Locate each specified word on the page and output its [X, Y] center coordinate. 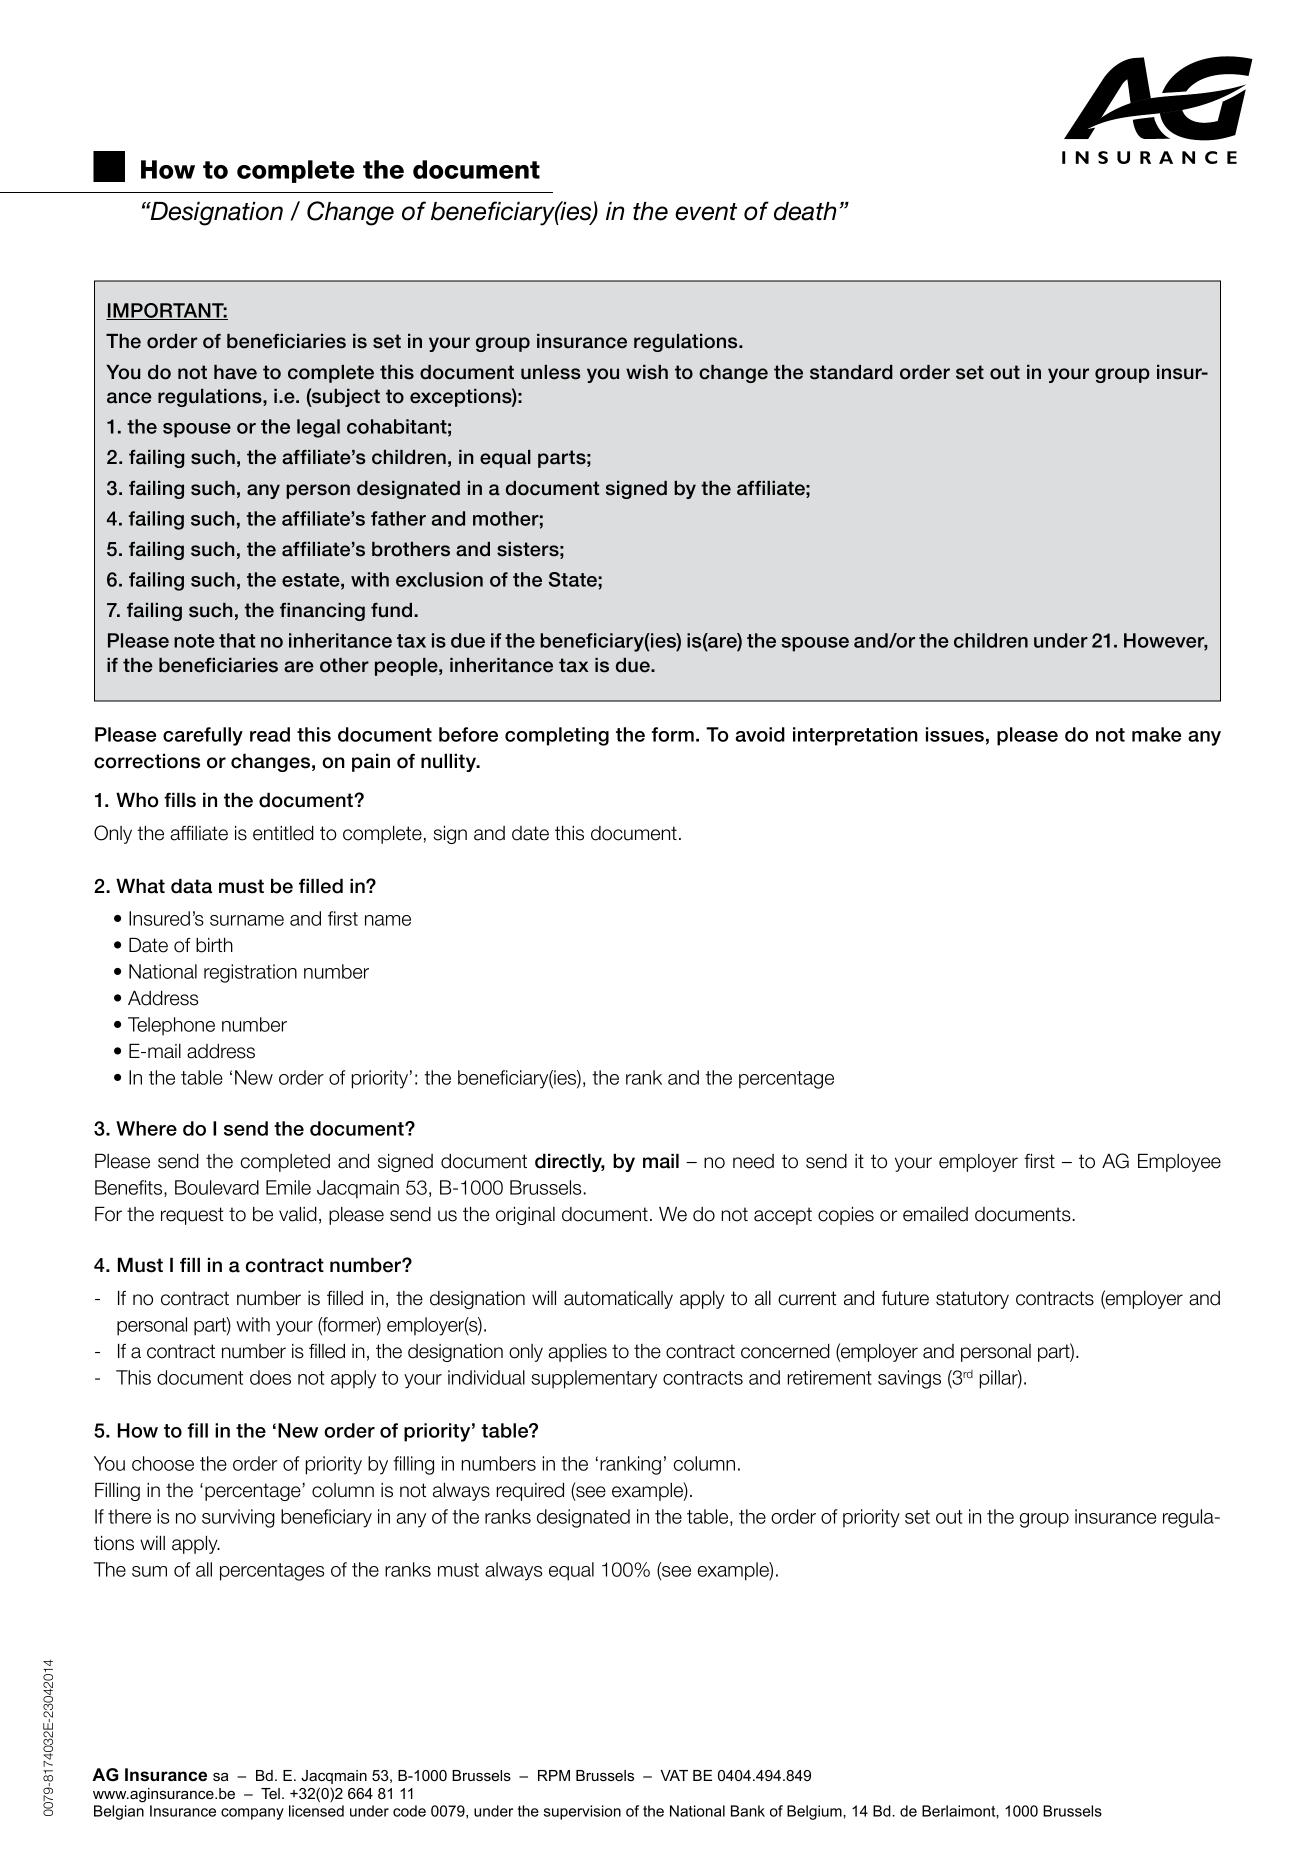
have [235, 372]
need [753, 1161]
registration [250, 973]
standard [851, 372]
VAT [674, 1775]
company [252, 1814]
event [706, 212]
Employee [1179, 1162]
